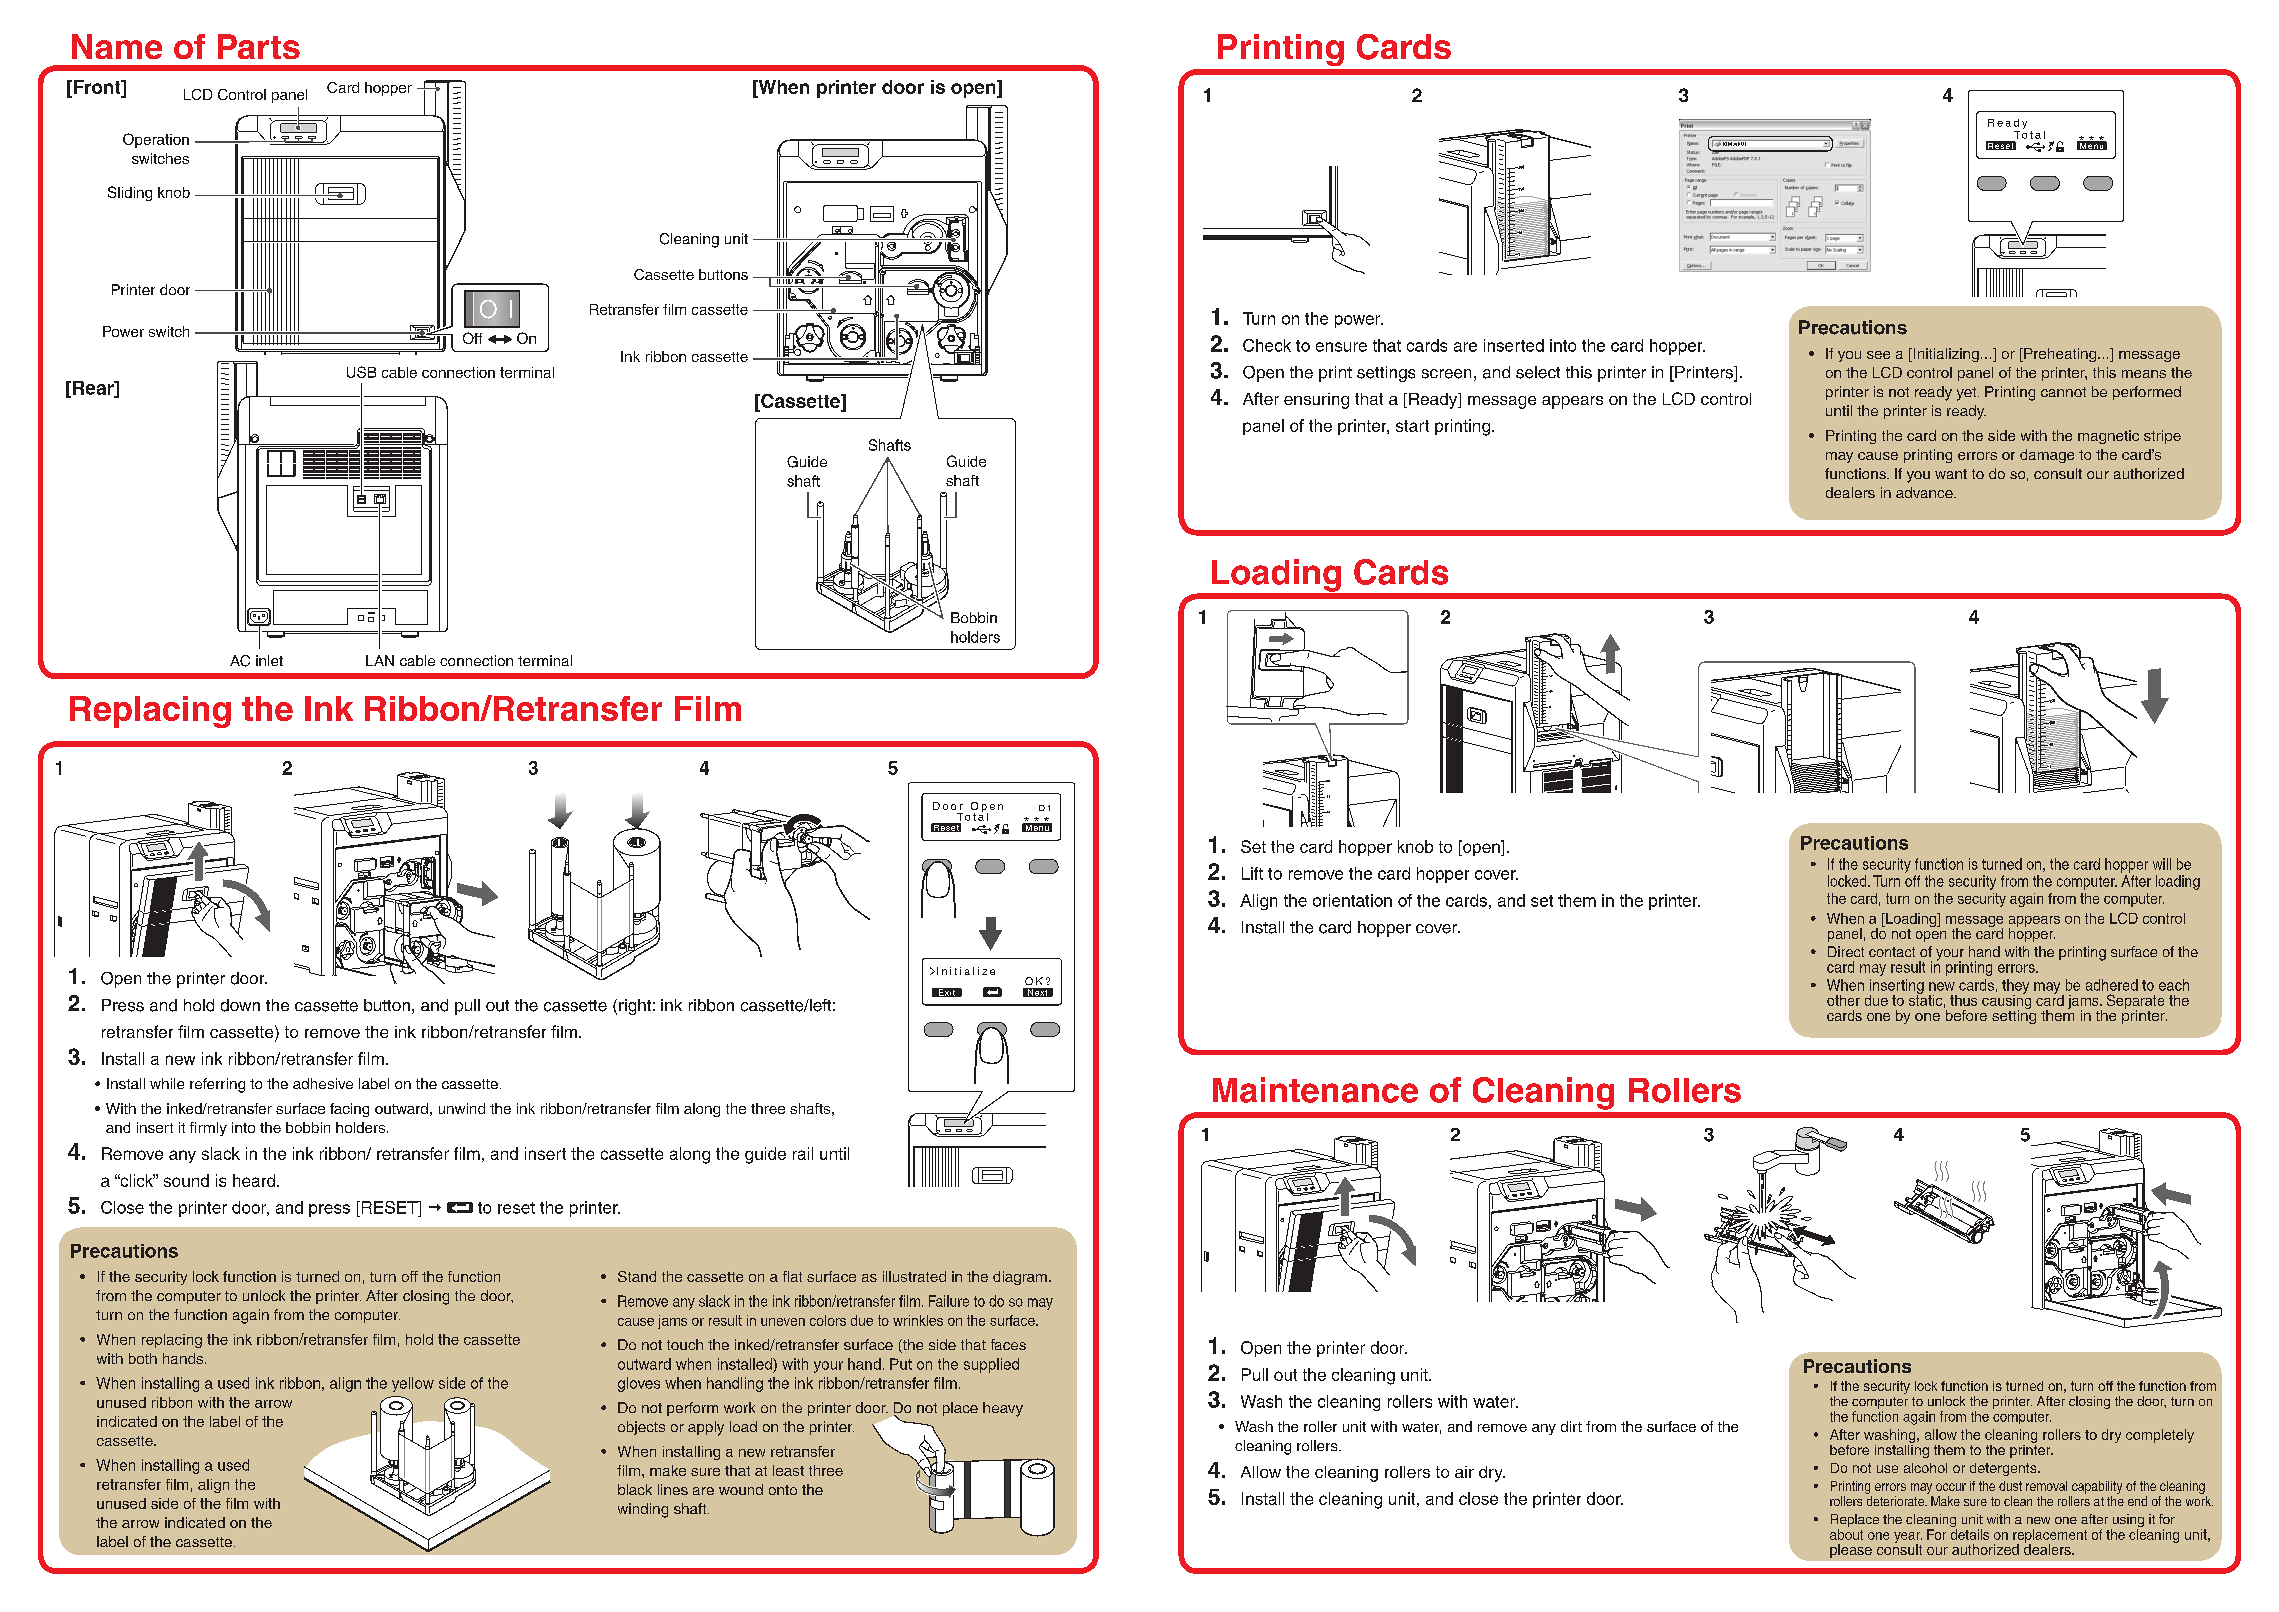 Image resolution: width=2279 pixels, height=1612 pixels. Describe the element at coordinates (323, 1083) in the page. I see `adhesive` at that location.
